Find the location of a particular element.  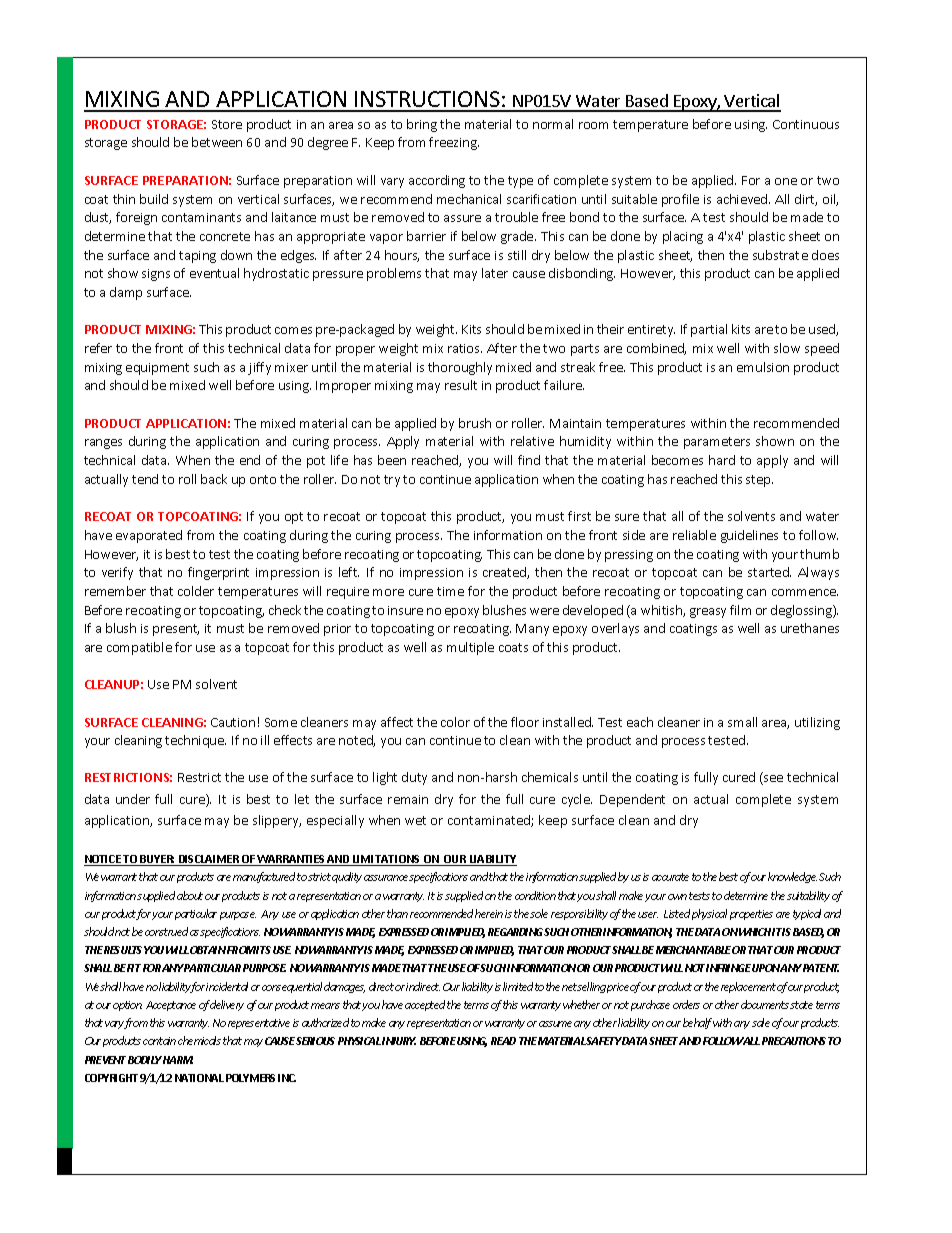

according is located at coordinates (437, 181).
